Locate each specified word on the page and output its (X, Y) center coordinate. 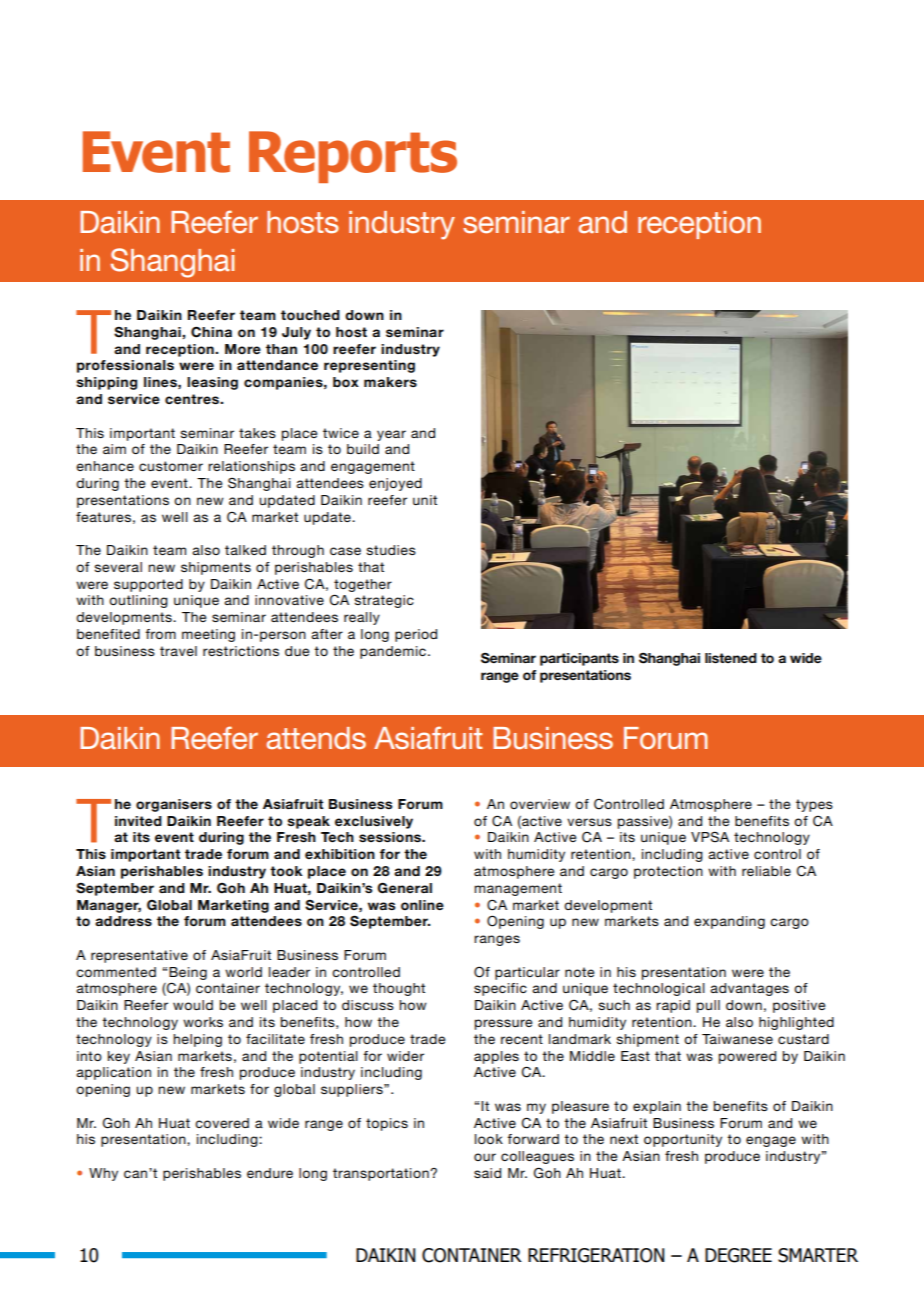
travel (178, 651)
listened (731, 658)
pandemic (393, 652)
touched (310, 315)
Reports (353, 157)
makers (390, 382)
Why (103, 1174)
